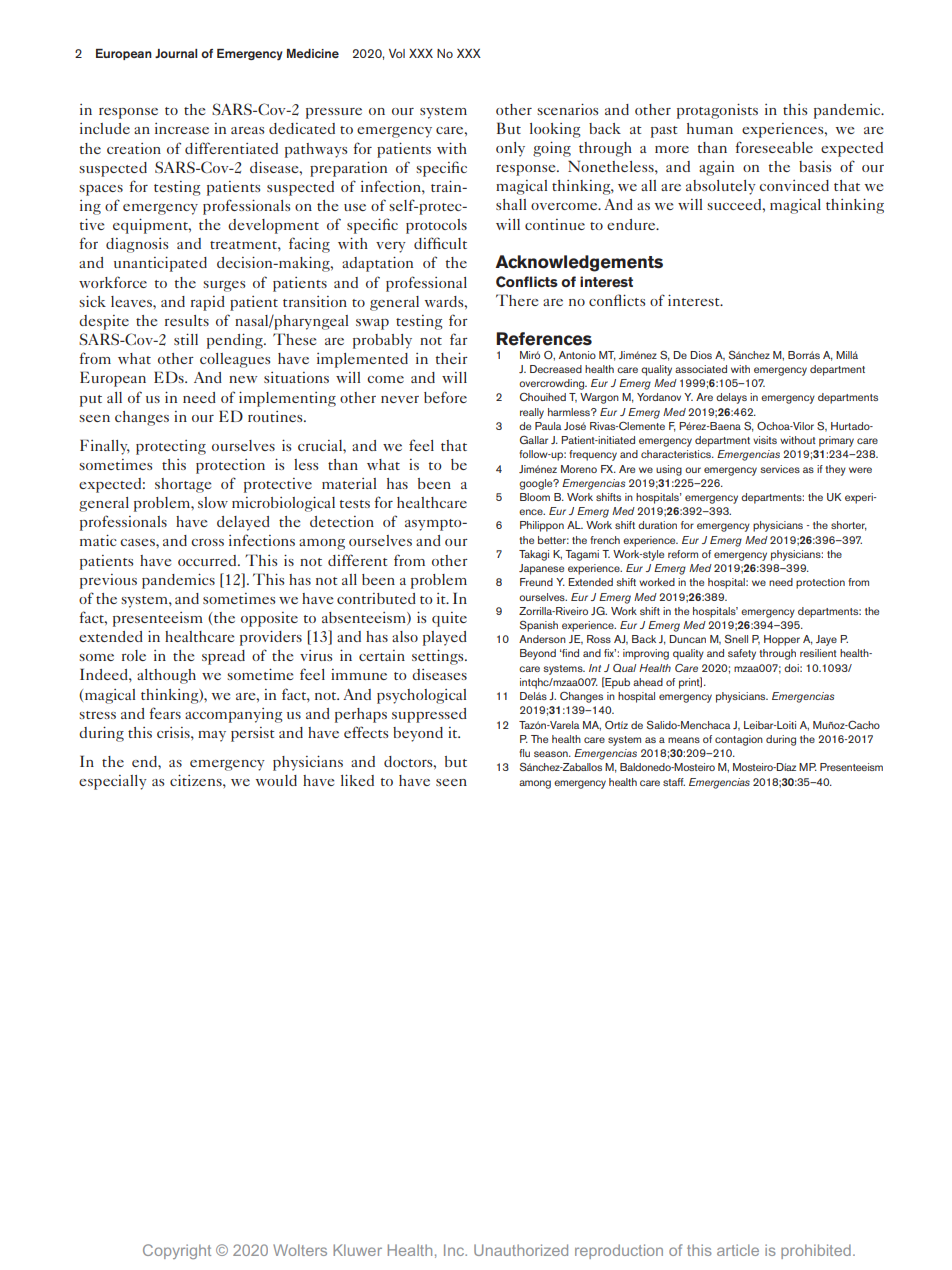  What do you see at coordinates (357, 780) in the page?
I see `liked` at bounding box center [357, 780].
